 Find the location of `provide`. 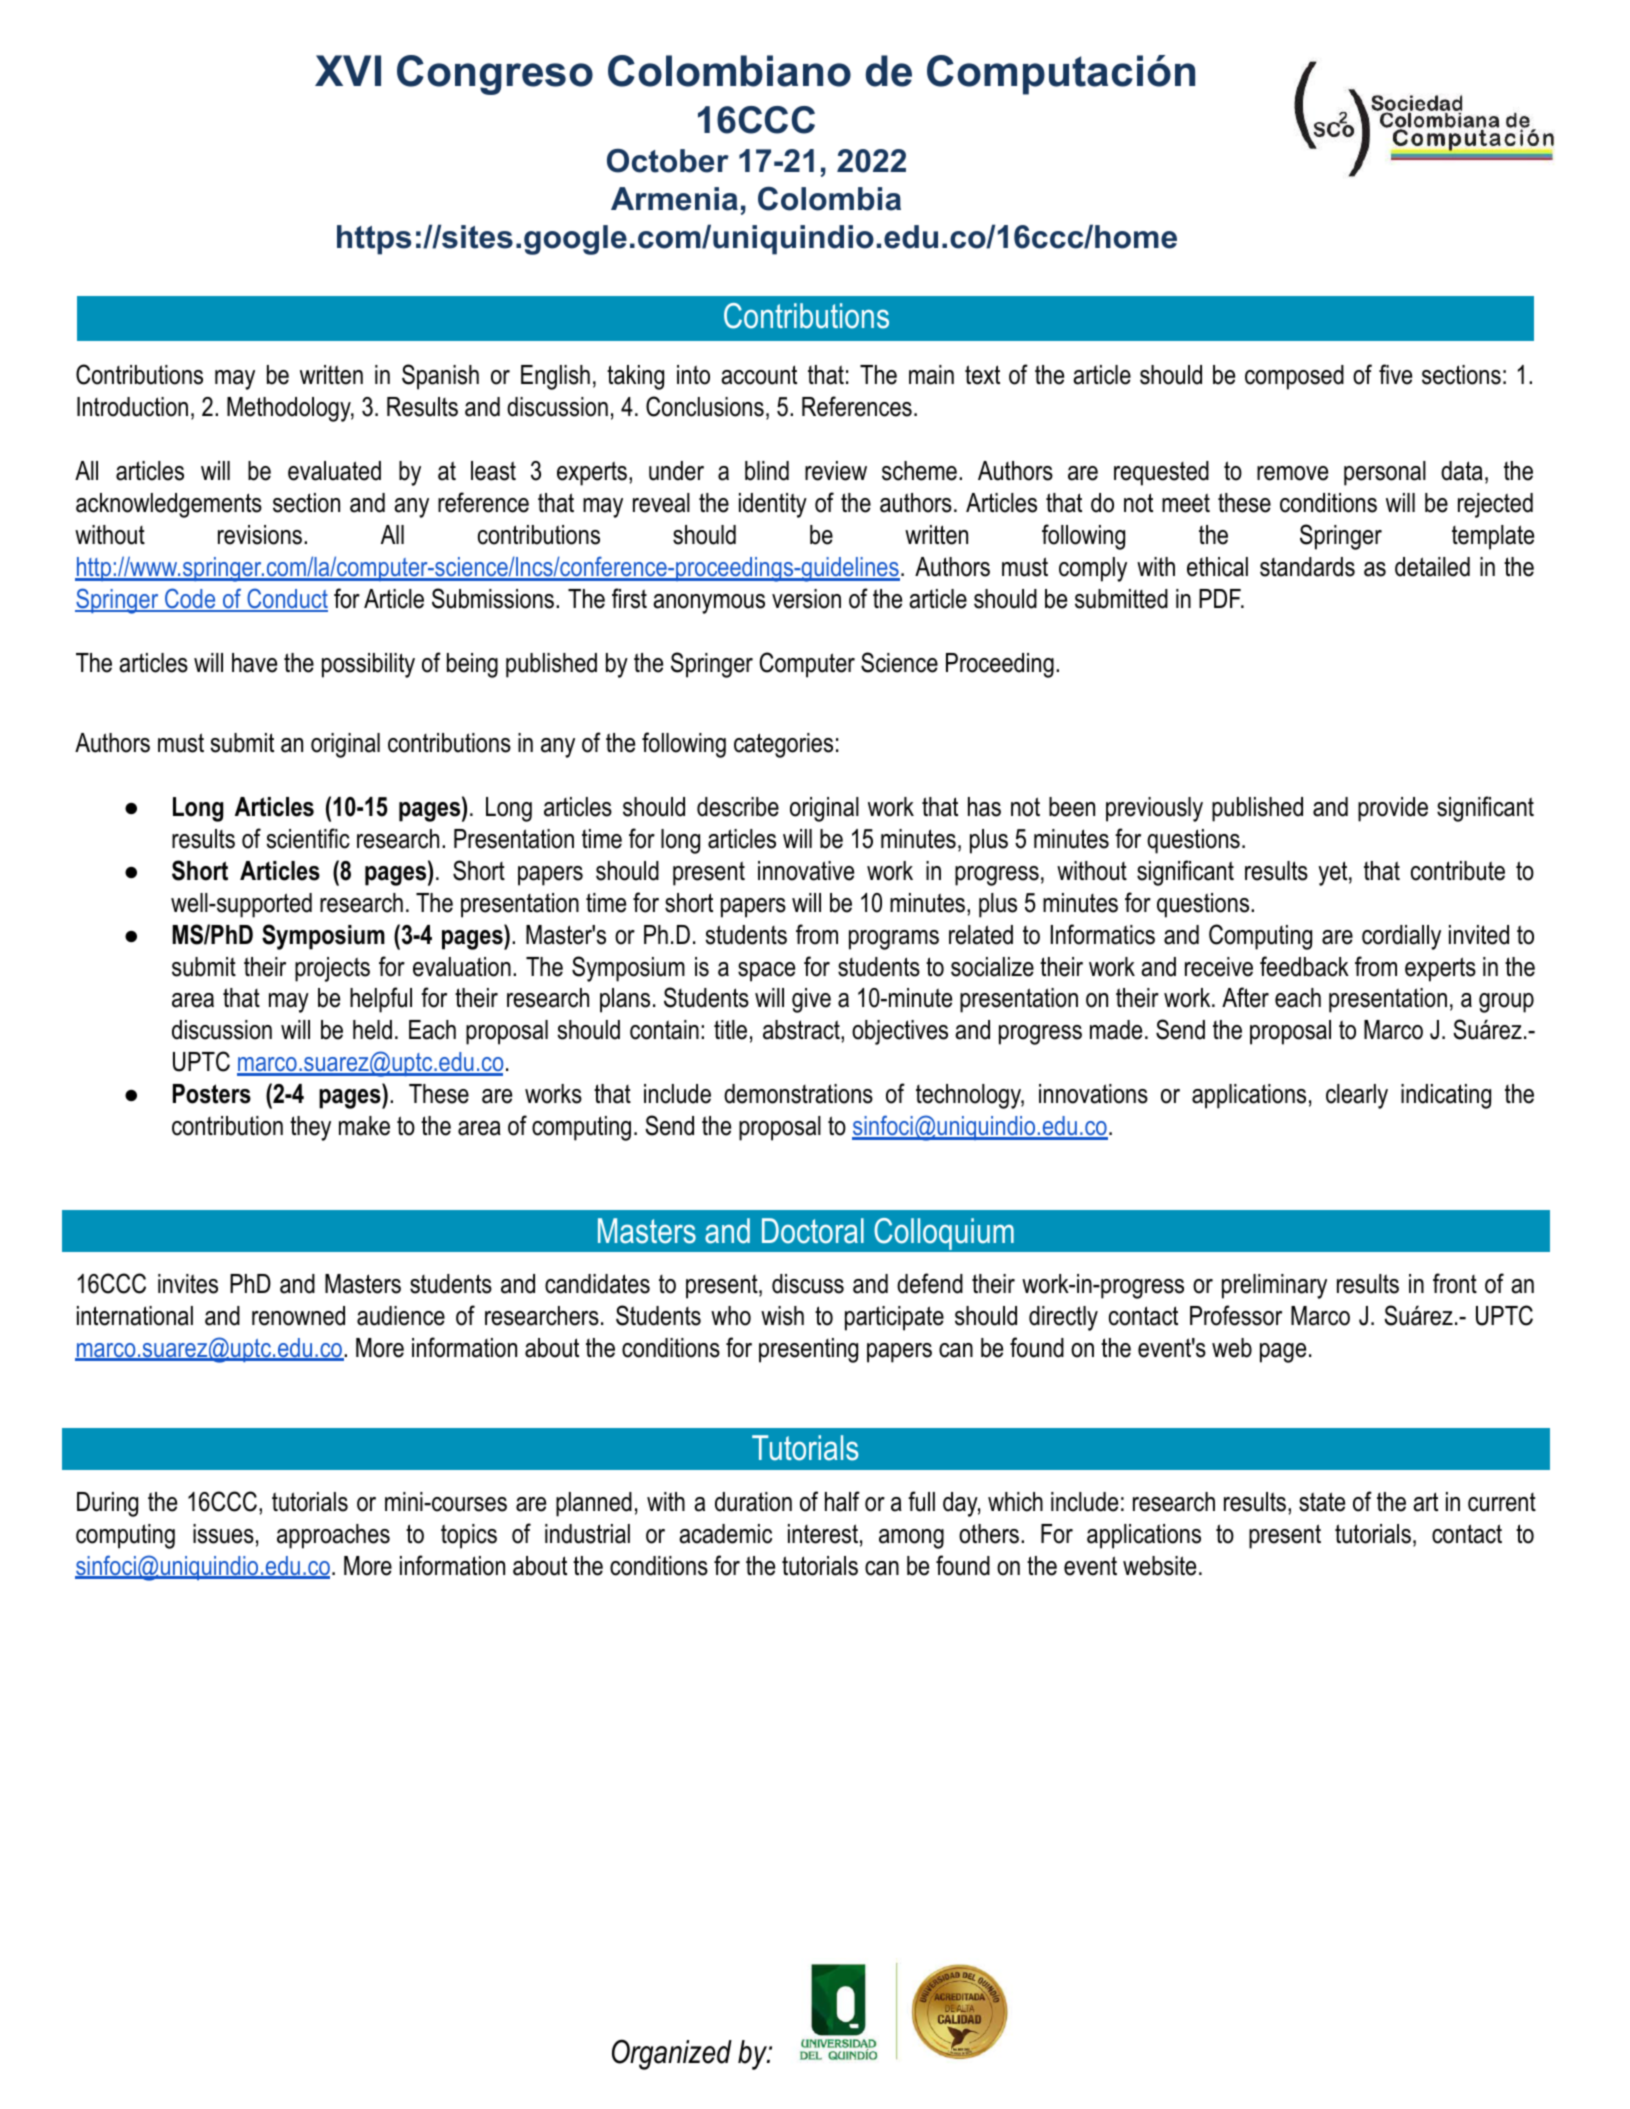

provide is located at coordinates (1393, 809).
